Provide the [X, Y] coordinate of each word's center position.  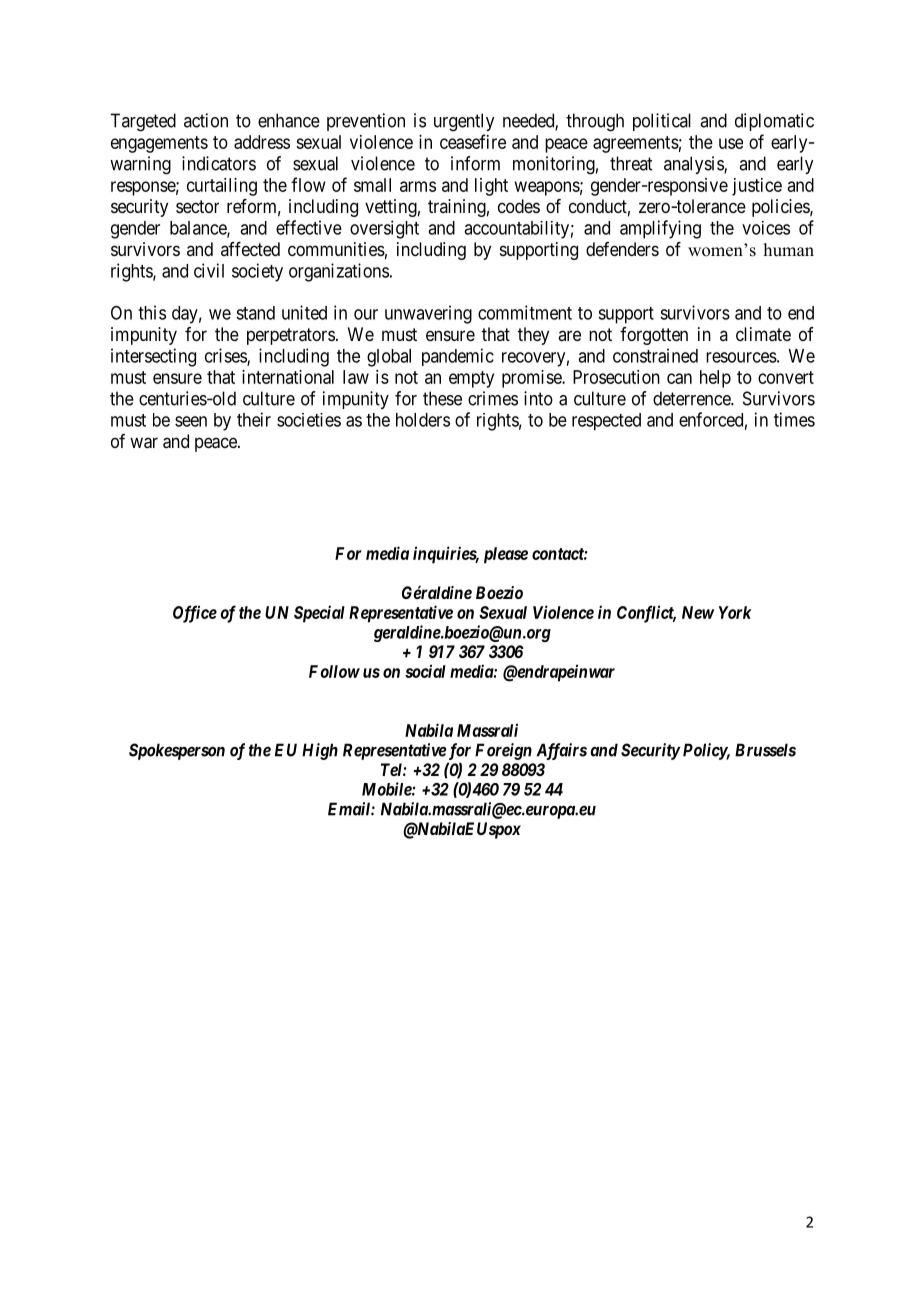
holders [423, 420]
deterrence [692, 398]
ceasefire [473, 141]
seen [191, 421]
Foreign [503, 751]
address [262, 142]
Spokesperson [177, 751]
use [731, 143]
